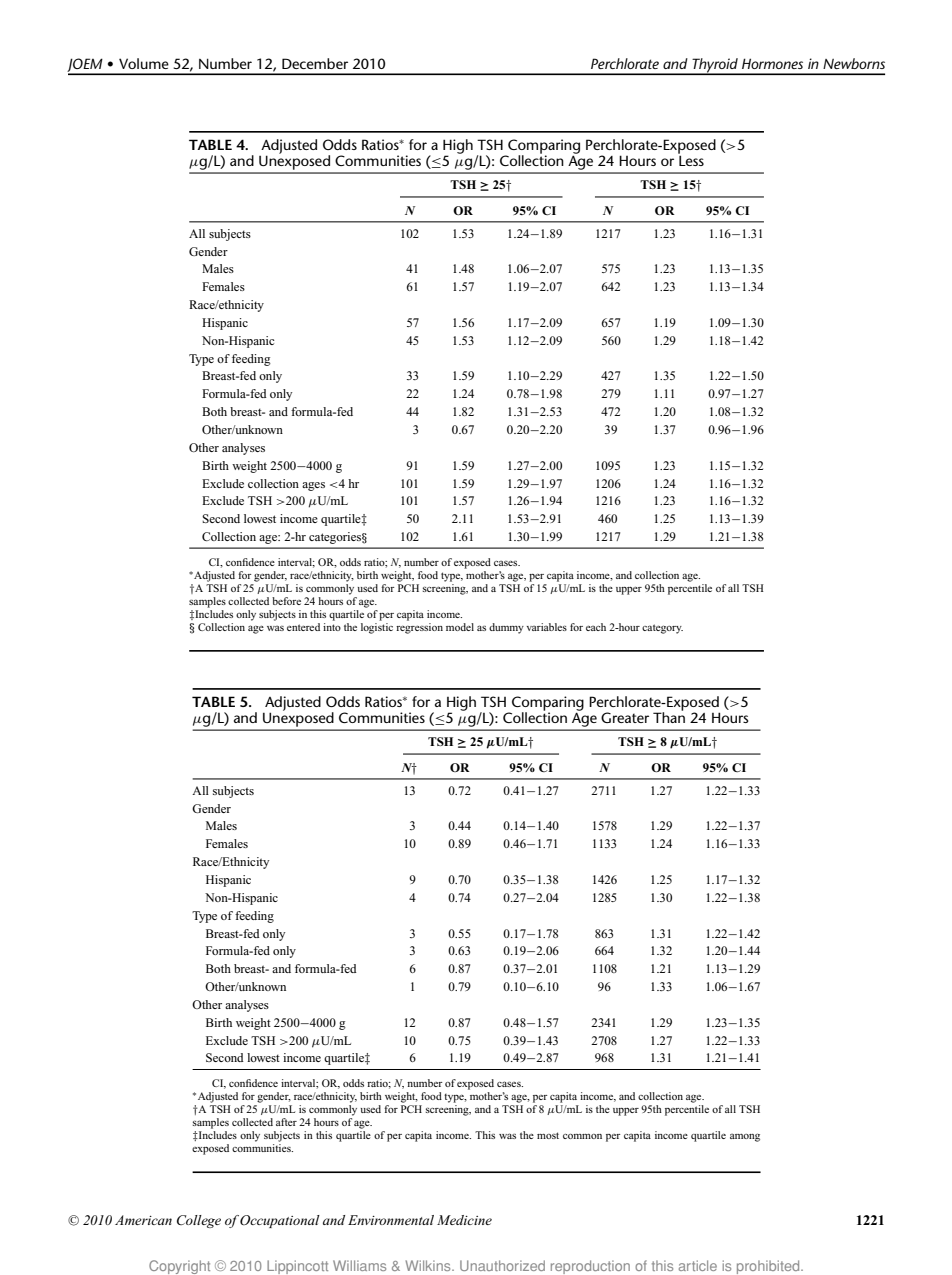 Image resolution: width=952 pixels, height=1275 pixels. Describe the element at coordinates (315, 63) in the document. I see `December` at that location.
